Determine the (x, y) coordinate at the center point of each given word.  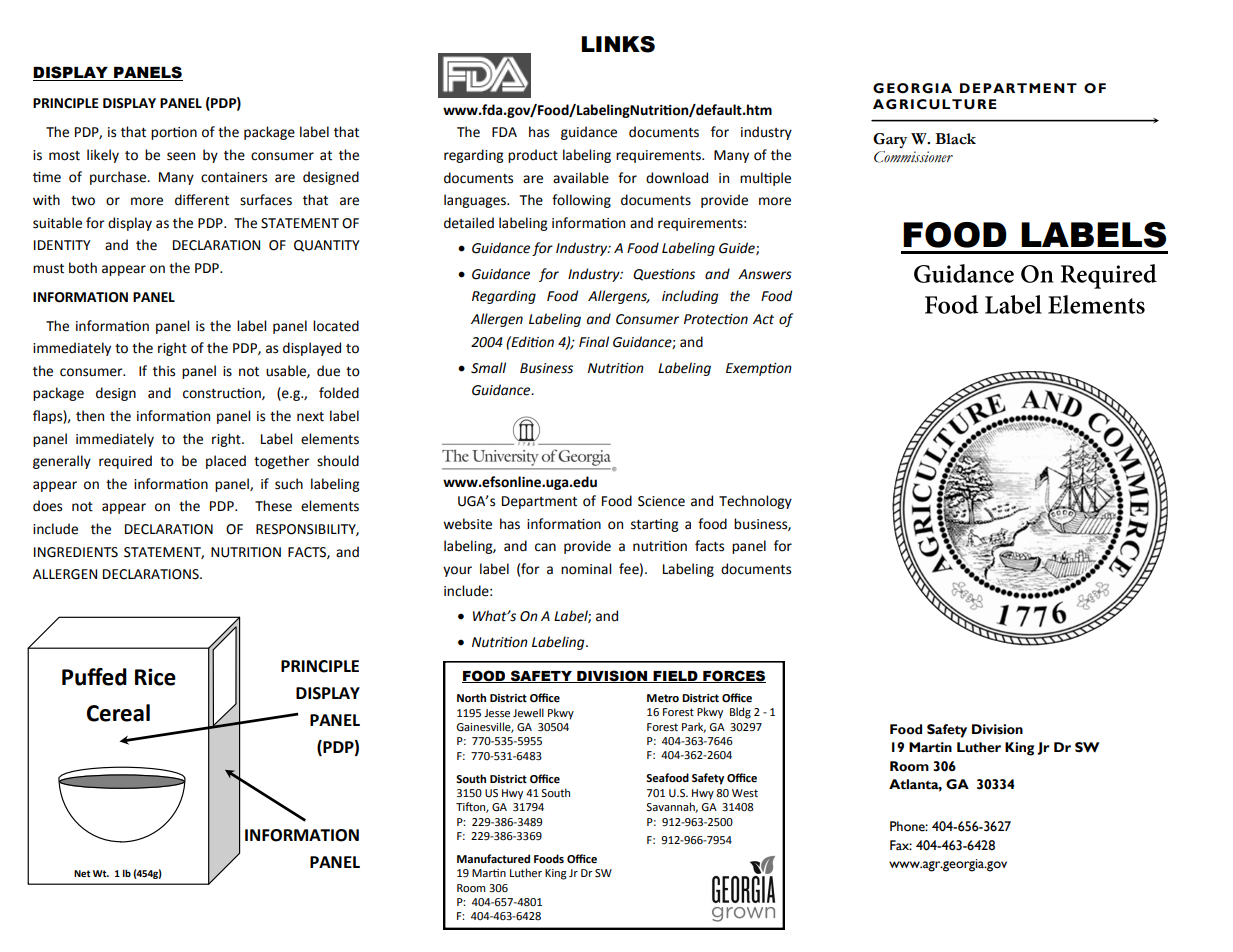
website (467, 524)
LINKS (618, 44)
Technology (755, 502)
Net (82, 873)
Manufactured (493, 859)
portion (174, 133)
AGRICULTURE (935, 104)
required (125, 462)
